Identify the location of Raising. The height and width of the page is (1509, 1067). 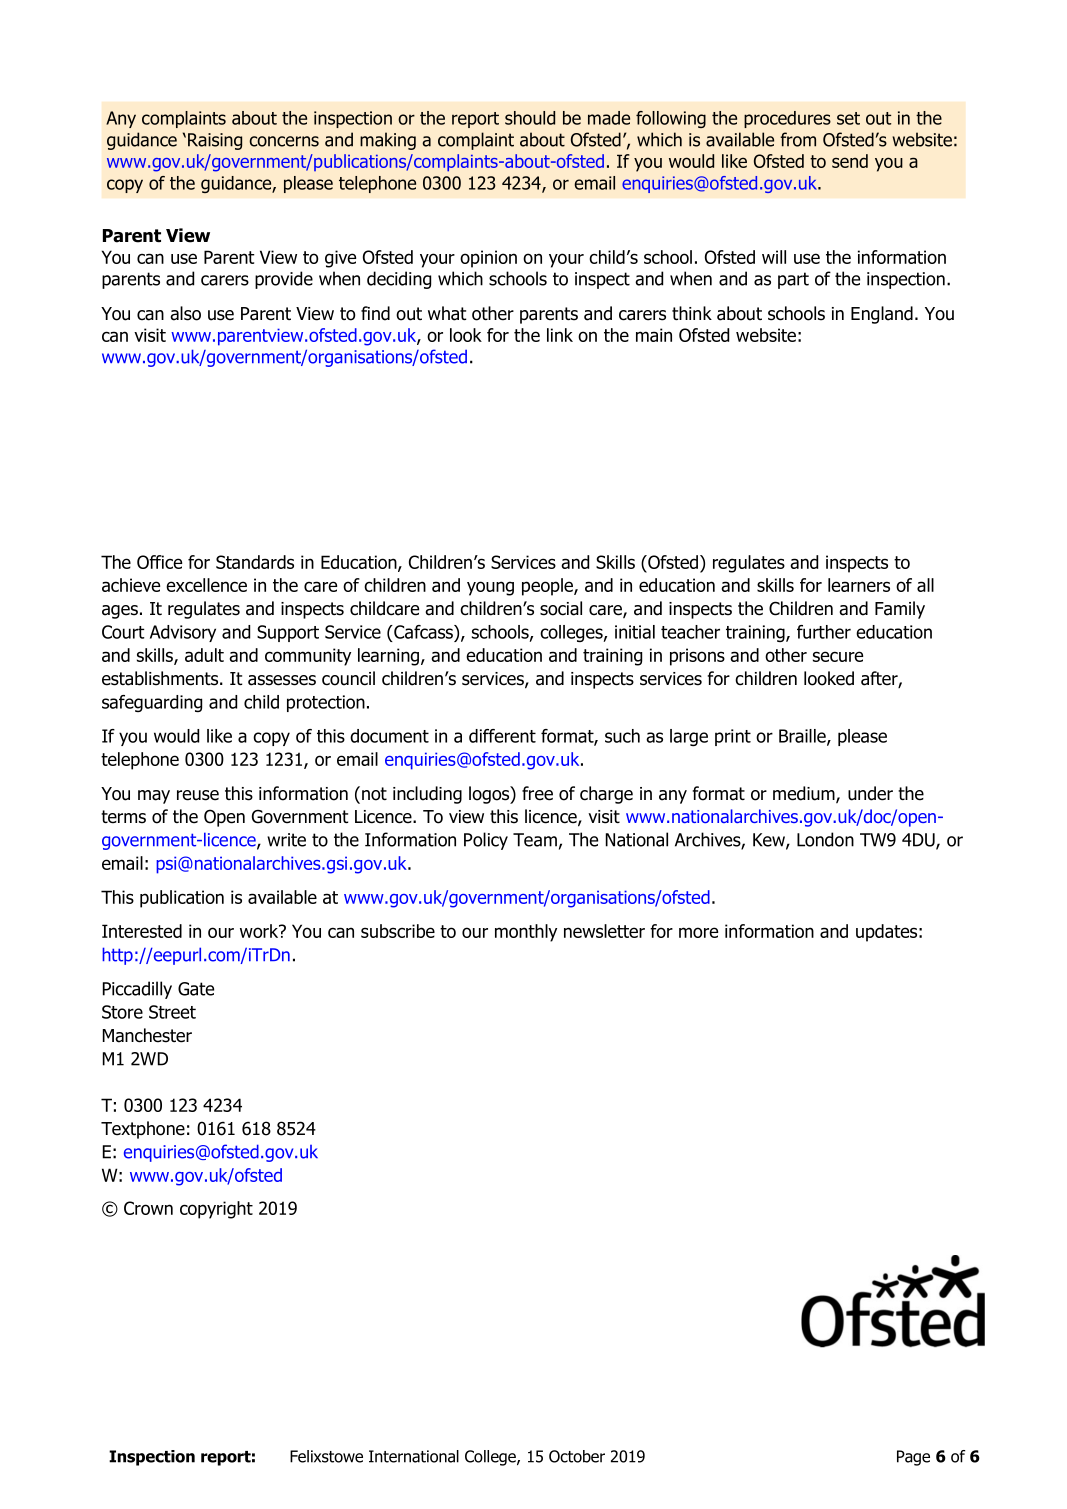
(215, 141).
